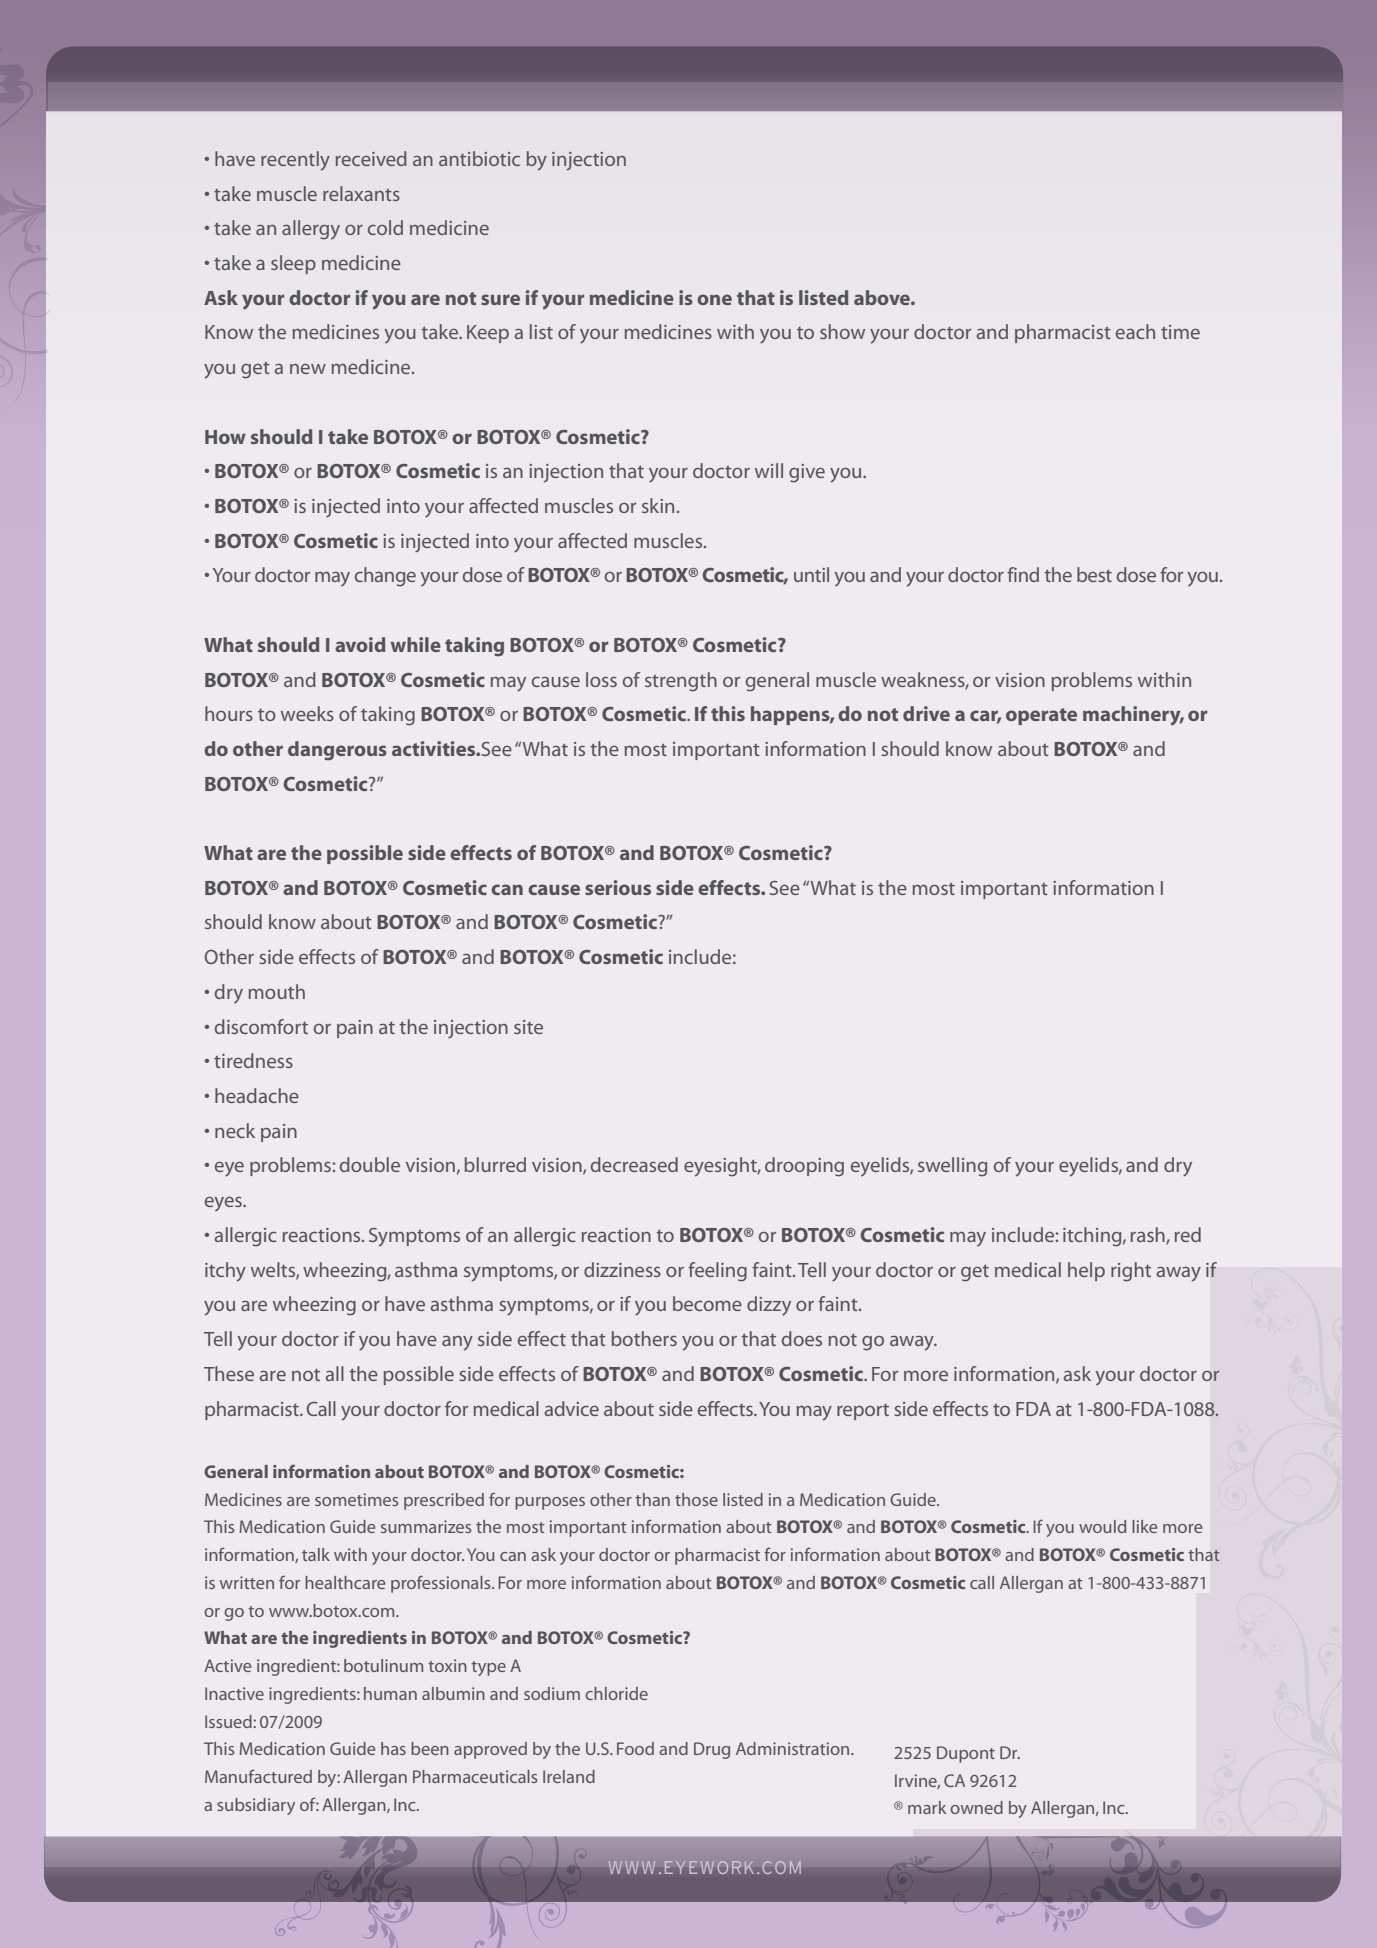 This document has height=1948, width=1377. Describe the element at coordinates (361, 193) in the document. I see `relaxants` at that location.
